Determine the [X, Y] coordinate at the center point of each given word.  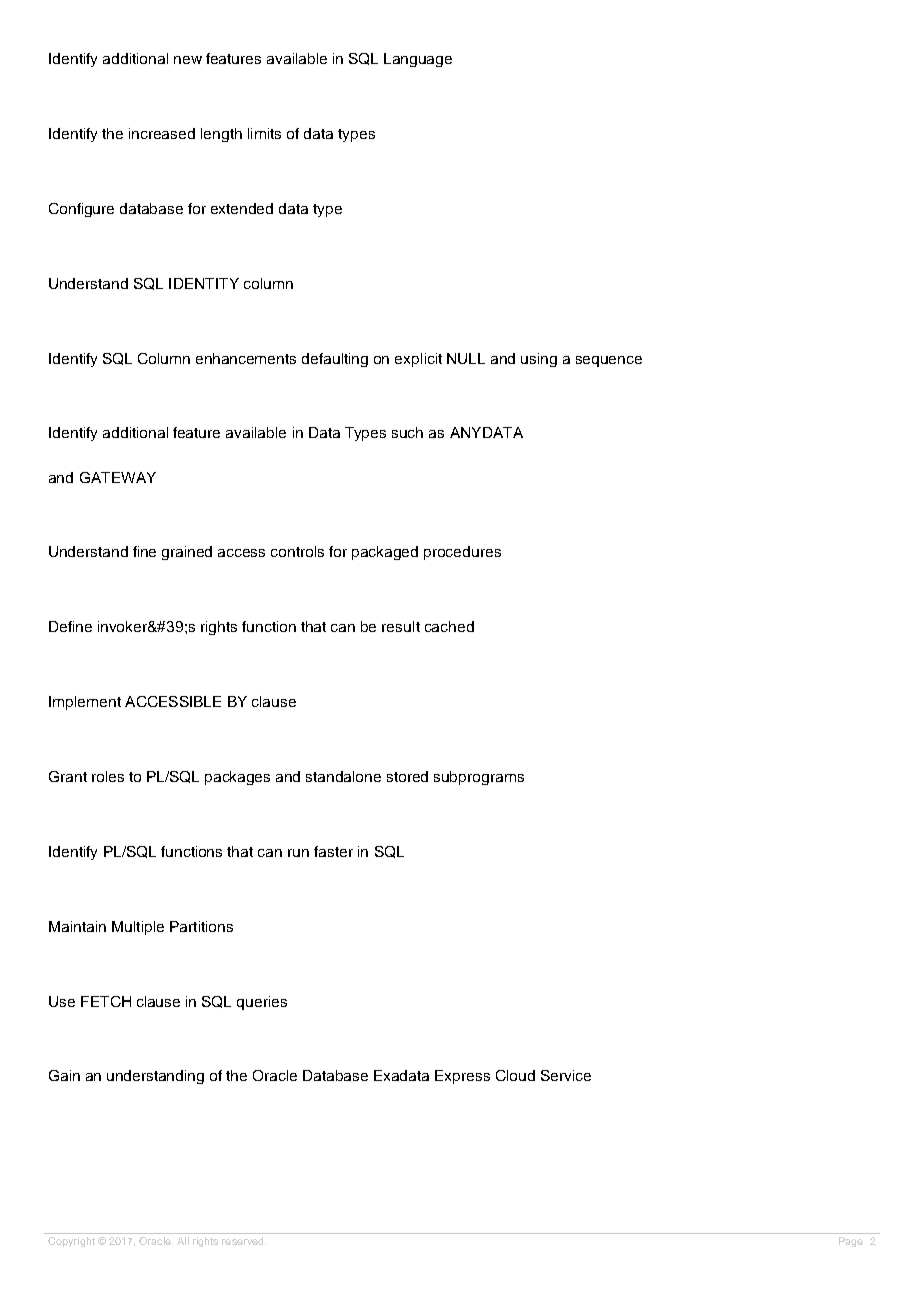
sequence [609, 361]
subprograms [479, 778]
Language [418, 60]
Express [462, 1077]
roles [108, 776]
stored [407, 776]
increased [162, 133]
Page [851, 1242]
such [407, 432]
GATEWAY [118, 477]
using [539, 360]
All [183, 1241]
